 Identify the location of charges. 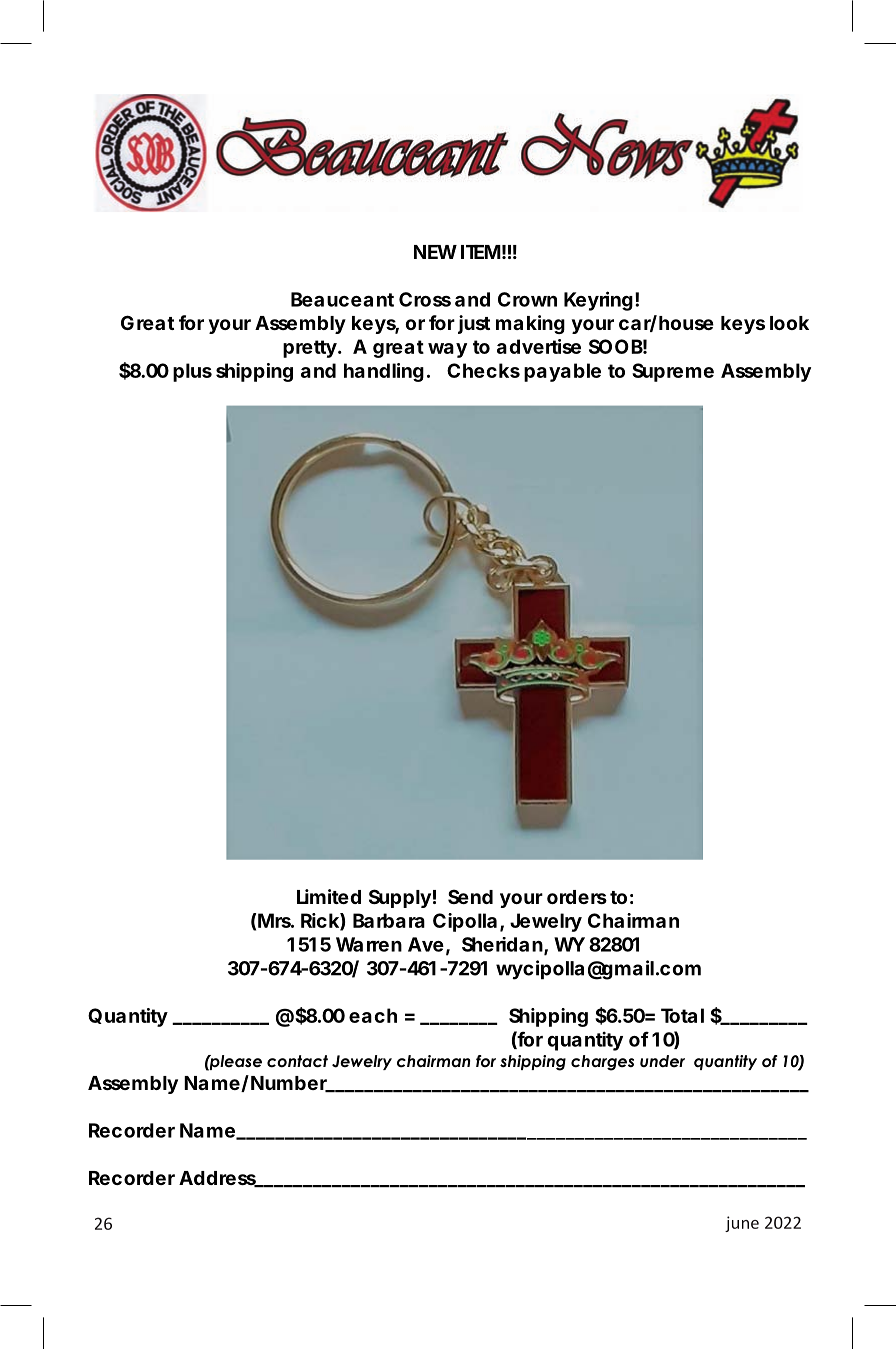
(602, 1063).
